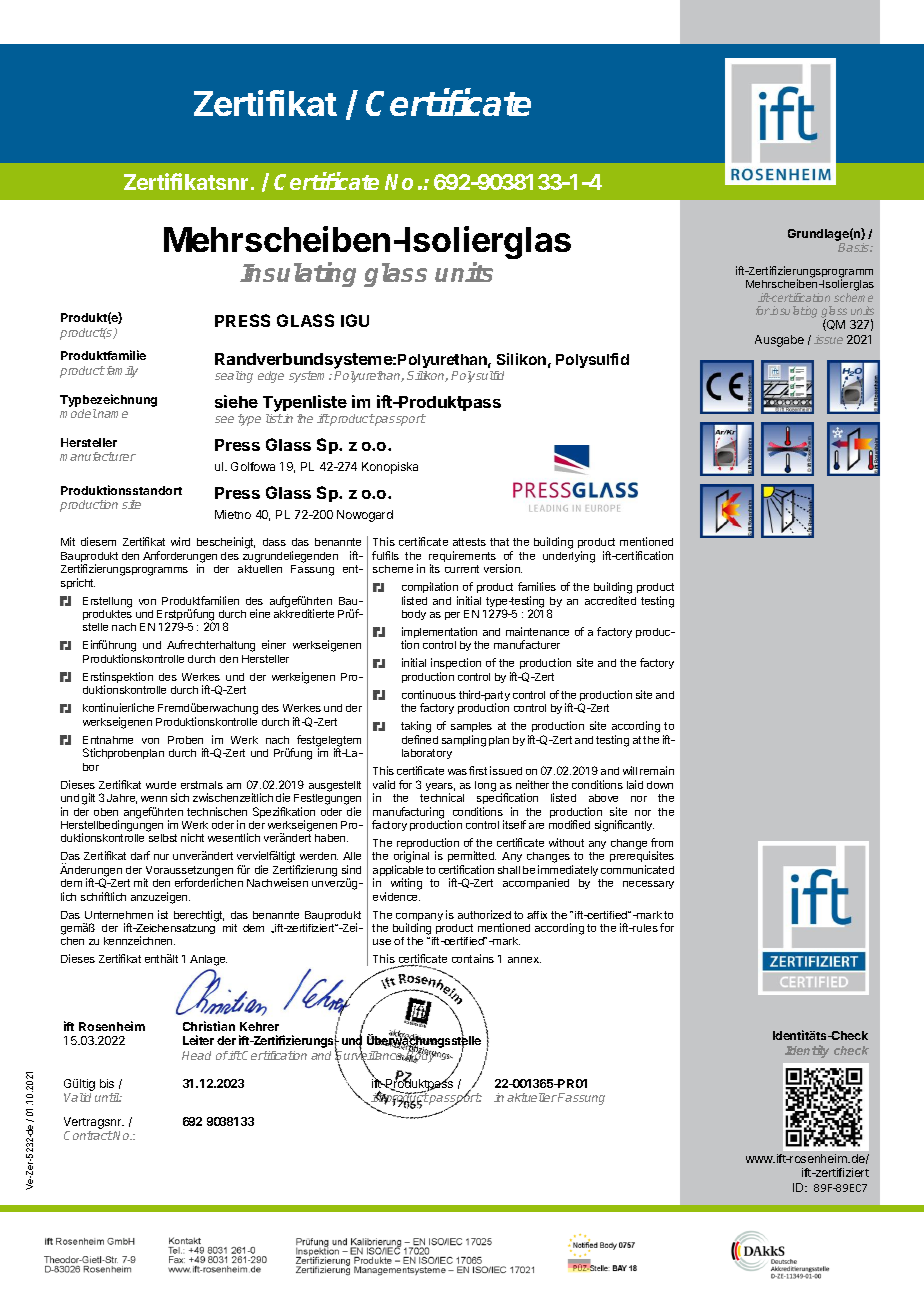  I want to click on will, so click(630, 770).
